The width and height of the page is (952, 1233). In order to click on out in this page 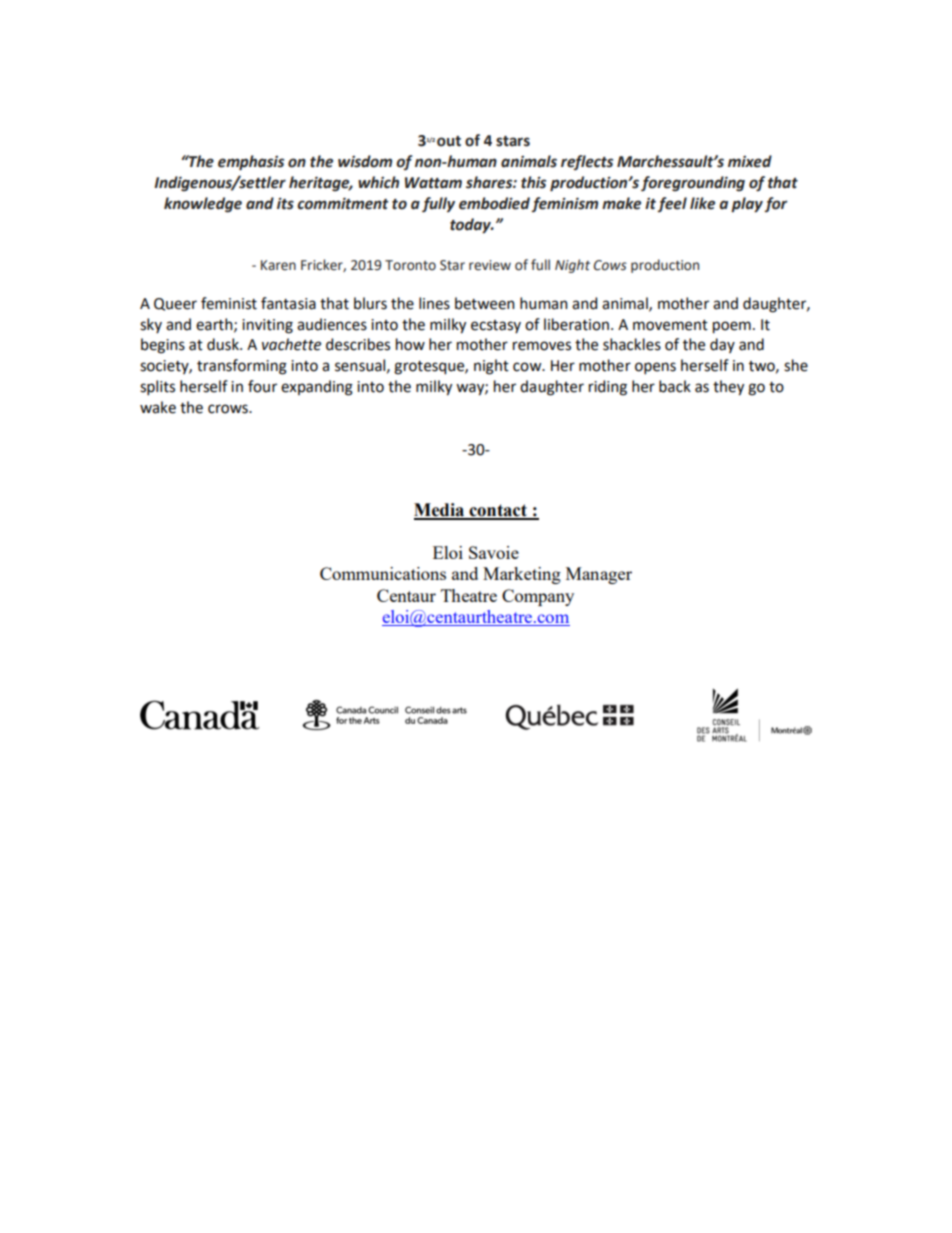, I will do `click(449, 141)`.
